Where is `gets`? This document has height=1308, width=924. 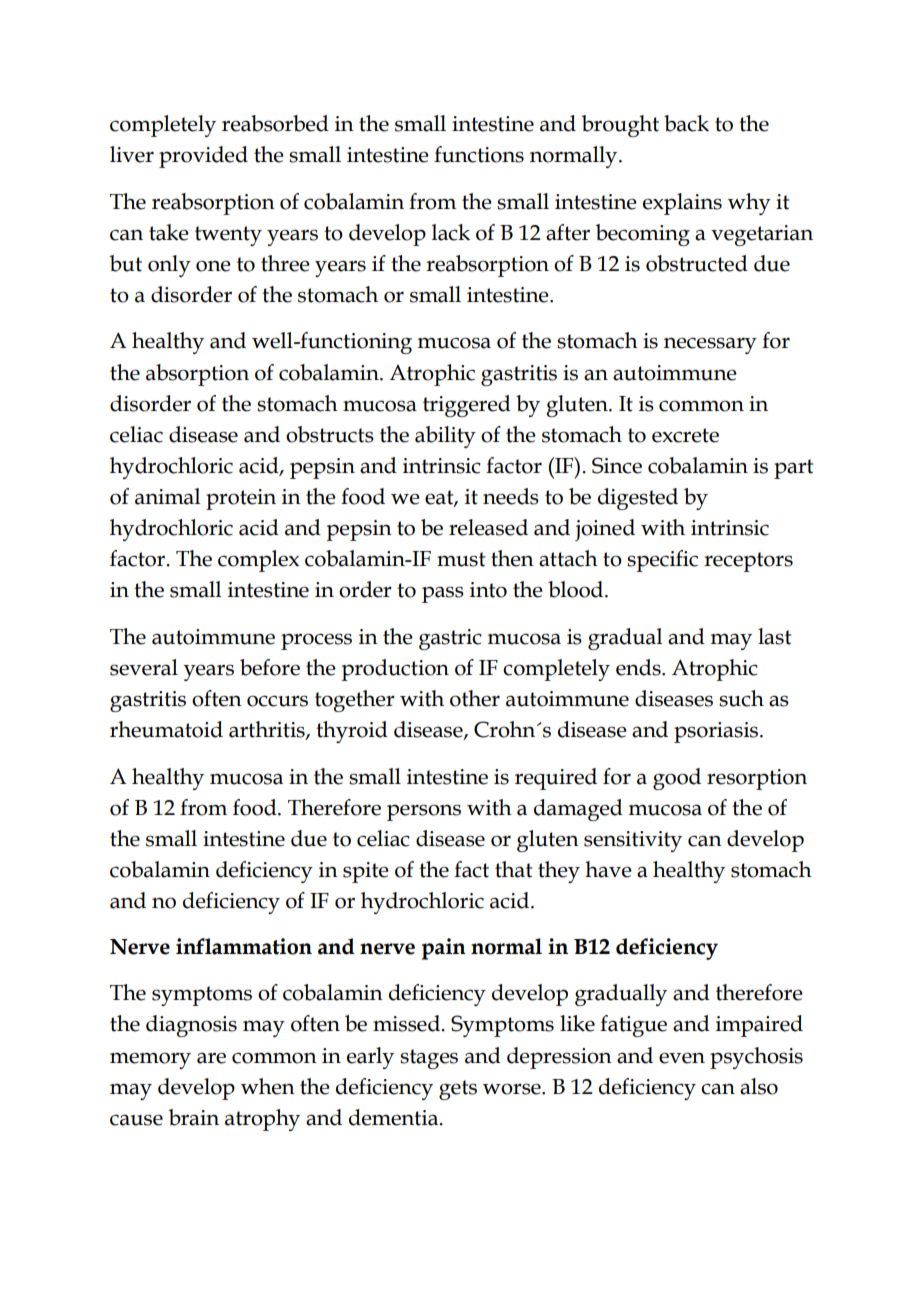
gets is located at coordinates (458, 1090).
